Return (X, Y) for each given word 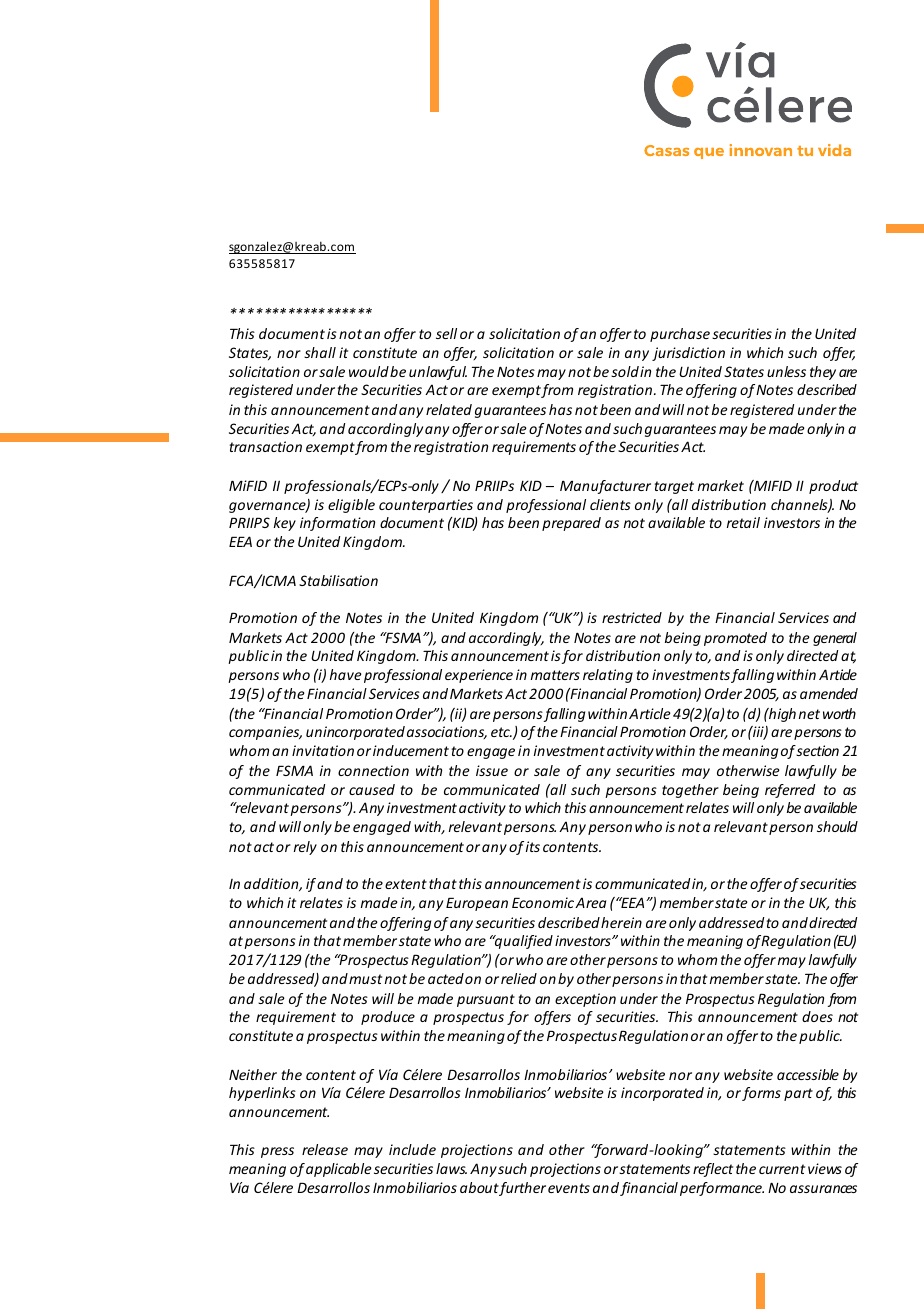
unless (786, 371)
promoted (735, 639)
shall (320, 352)
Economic (543, 902)
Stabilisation (338, 580)
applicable (339, 1170)
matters (555, 675)
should (837, 826)
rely (305, 848)
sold (625, 371)
